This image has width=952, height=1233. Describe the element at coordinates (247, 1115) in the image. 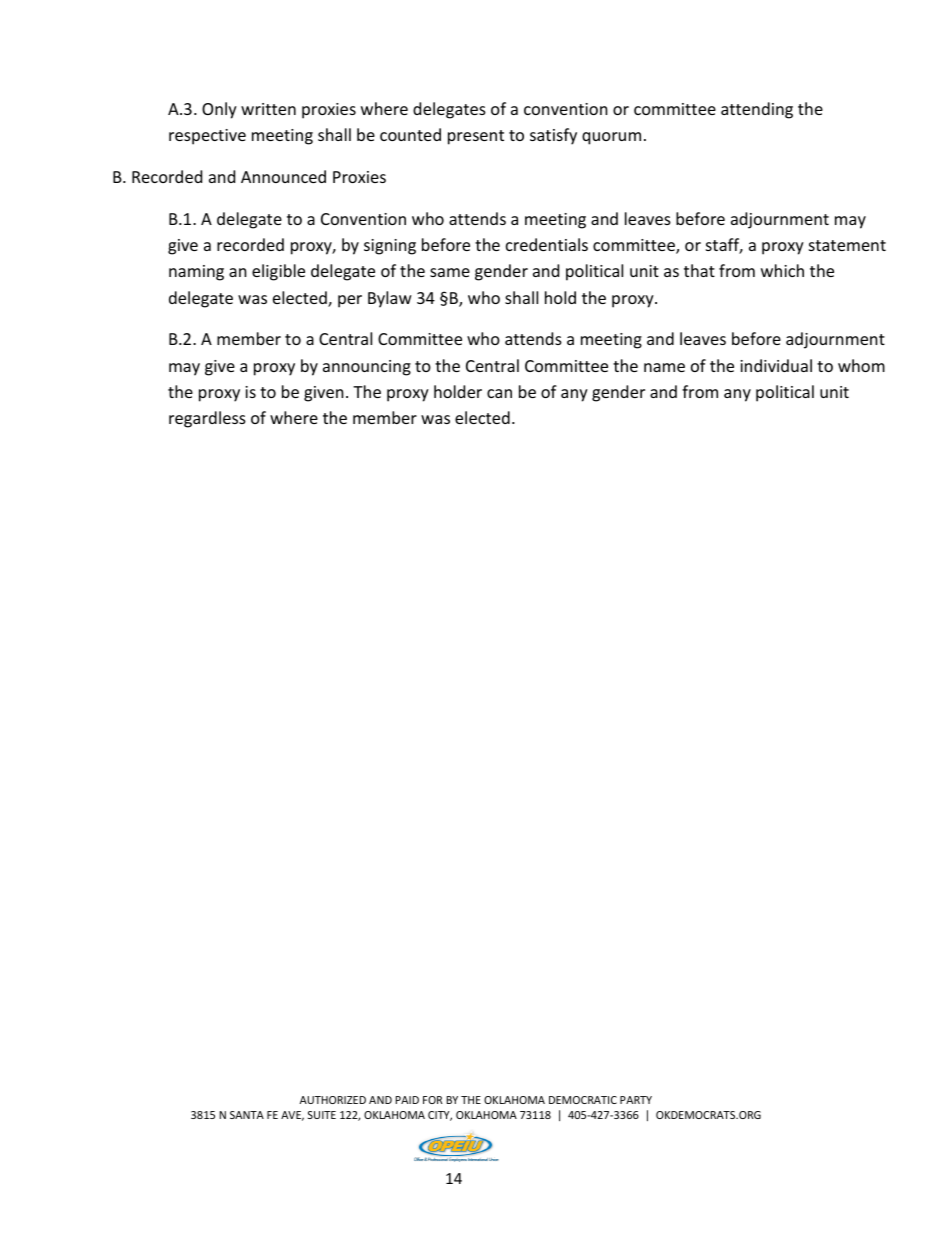

I see `SANTA` at that location.
